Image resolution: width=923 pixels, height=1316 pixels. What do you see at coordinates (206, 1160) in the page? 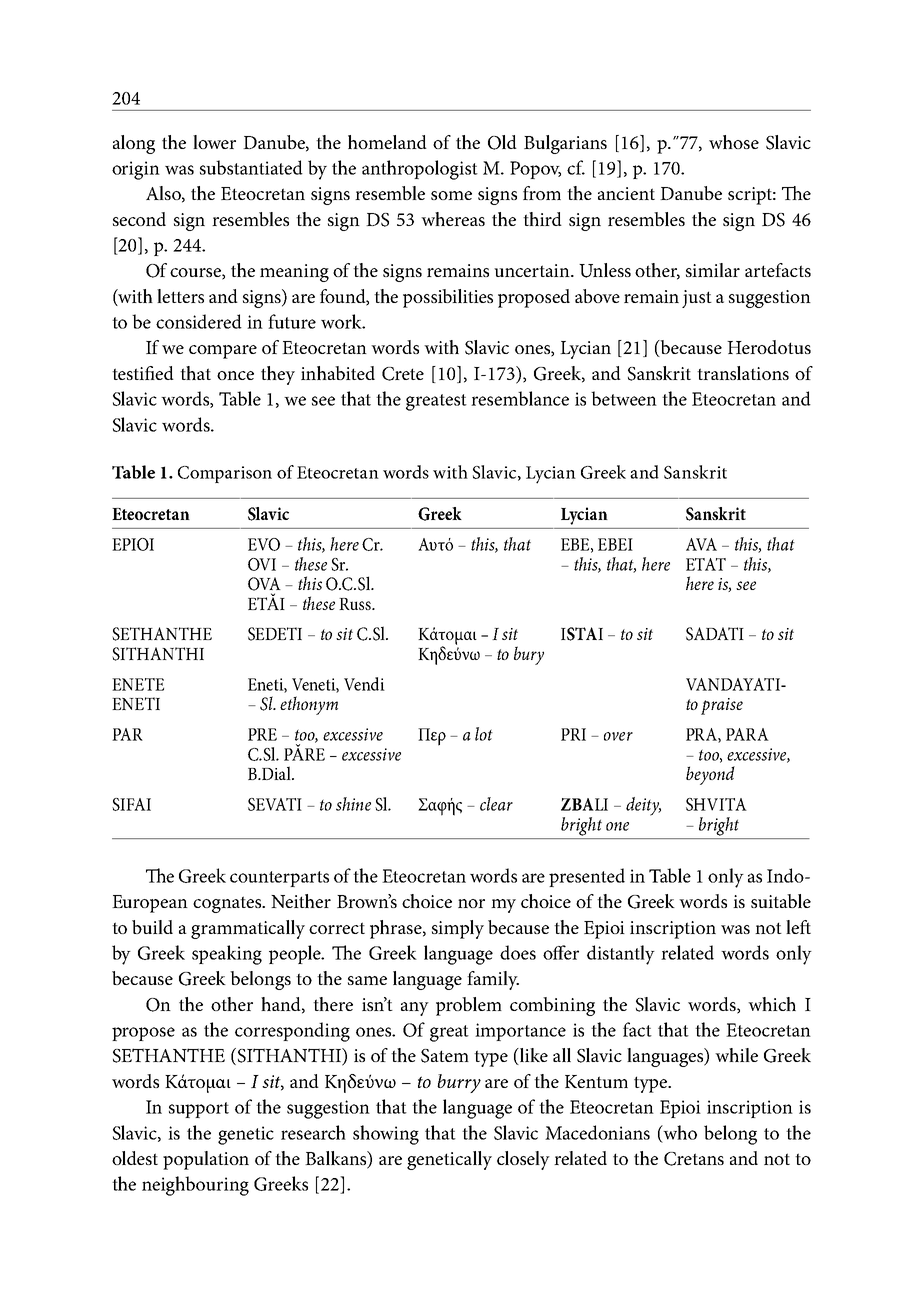
I see `population` at bounding box center [206, 1160].
